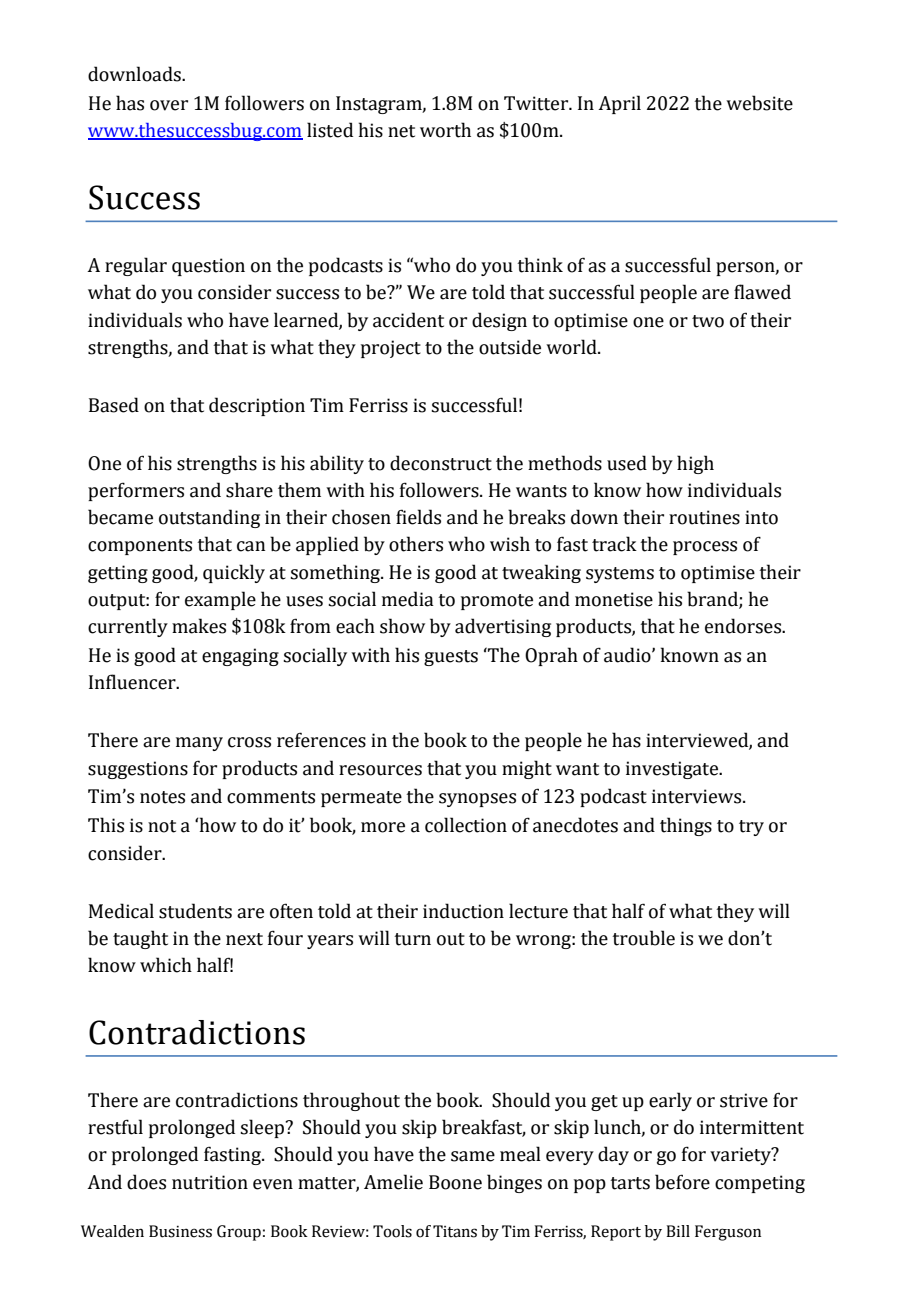 The image size is (924, 1307). What do you see at coordinates (408, 320) in the screenshot?
I see `accident` at bounding box center [408, 320].
